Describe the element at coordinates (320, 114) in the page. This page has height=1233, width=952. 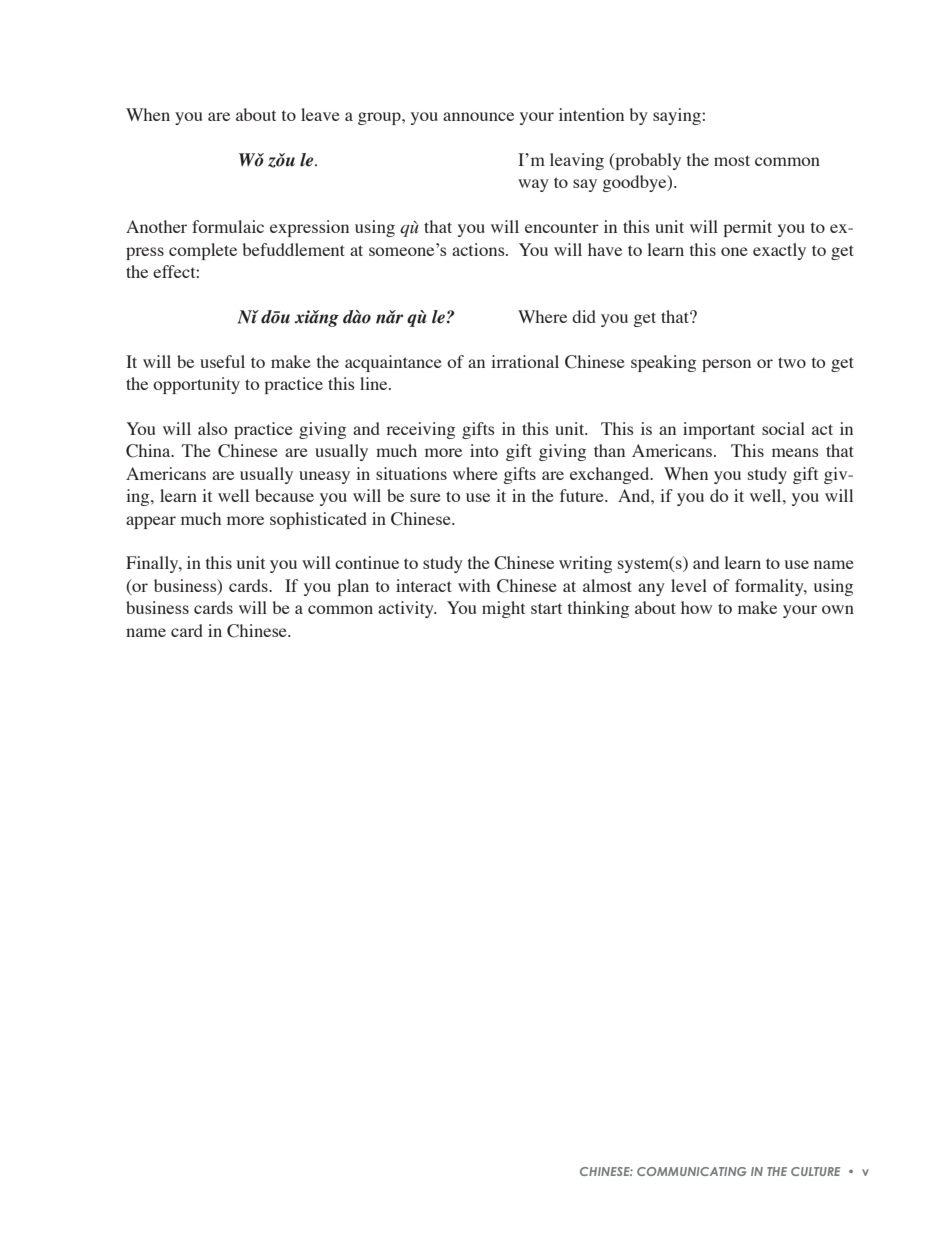
I see `leave` at that location.
